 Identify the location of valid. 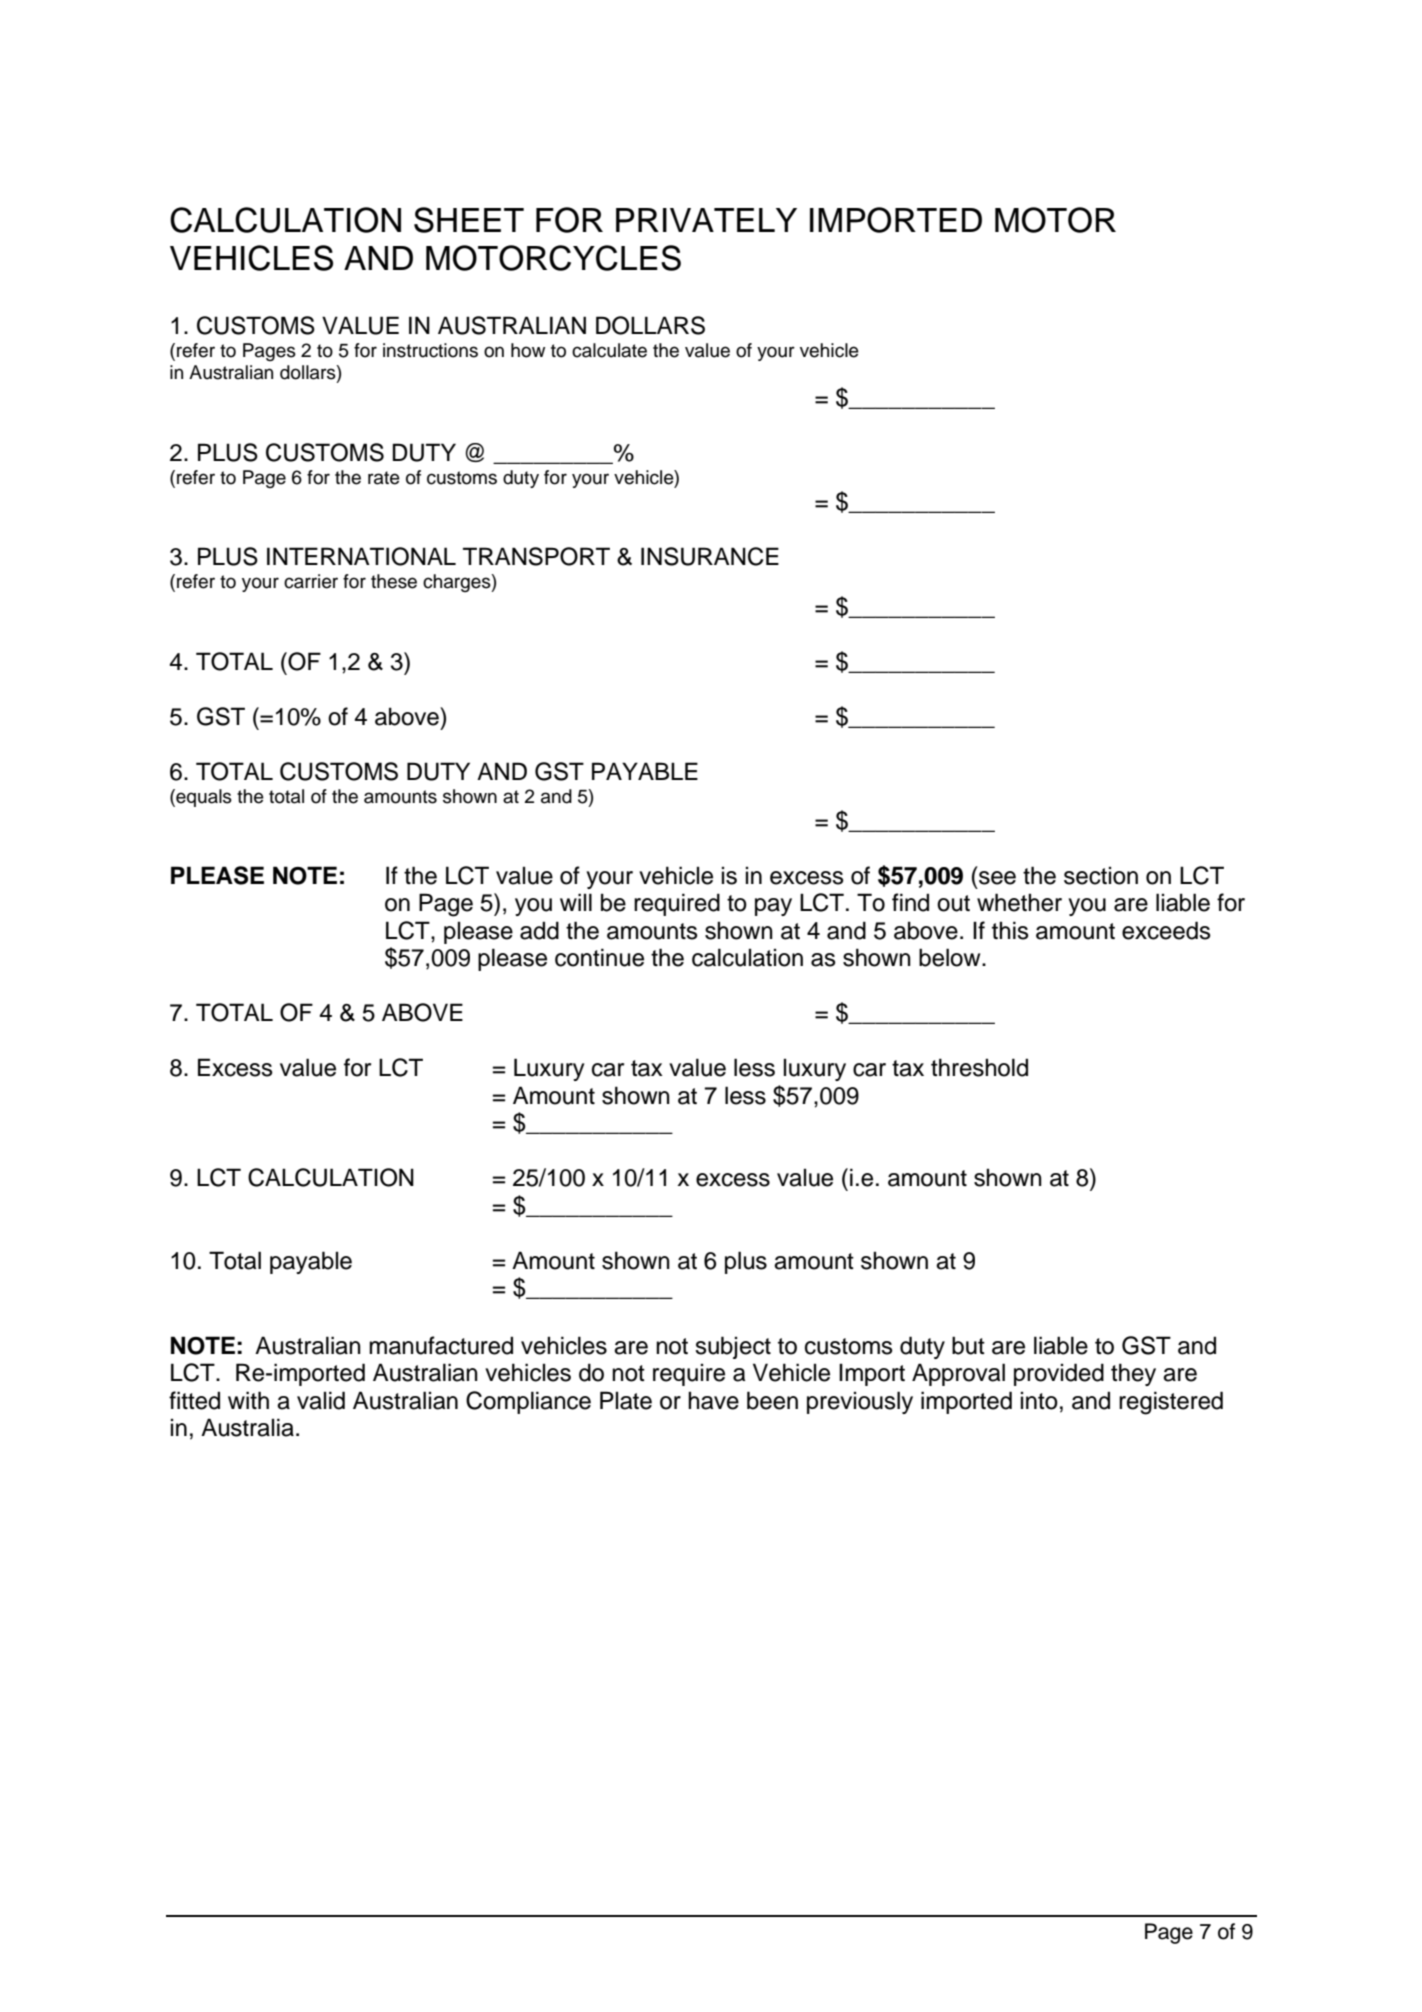
(321, 1400).
